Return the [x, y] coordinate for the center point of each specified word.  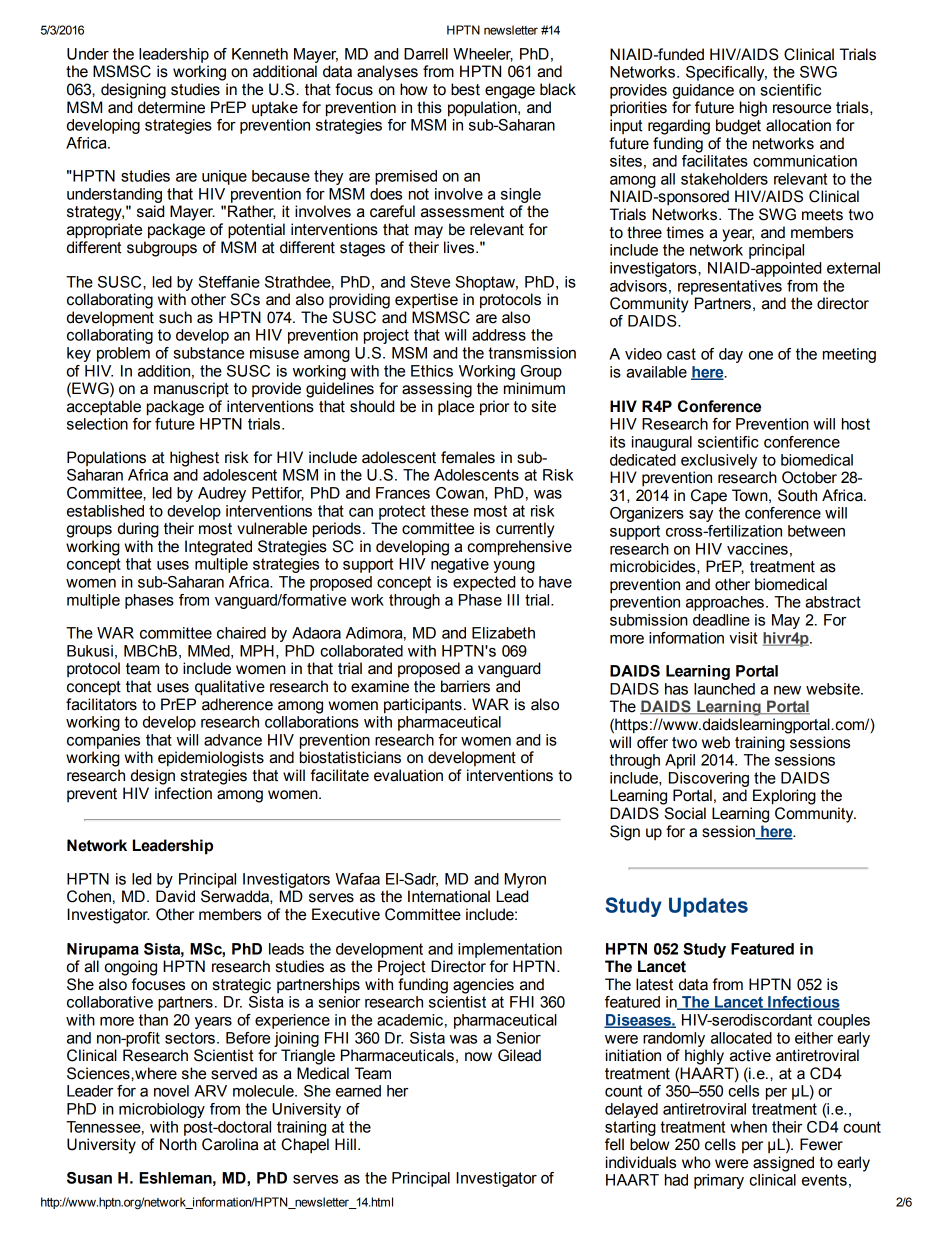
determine [171, 107]
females [468, 457]
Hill [345, 1144]
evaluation [408, 775]
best [465, 89]
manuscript [191, 390]
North [178, 1144]
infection [183, 793]
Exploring [784, 797]
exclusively [719, 461]
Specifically [726, 73]
